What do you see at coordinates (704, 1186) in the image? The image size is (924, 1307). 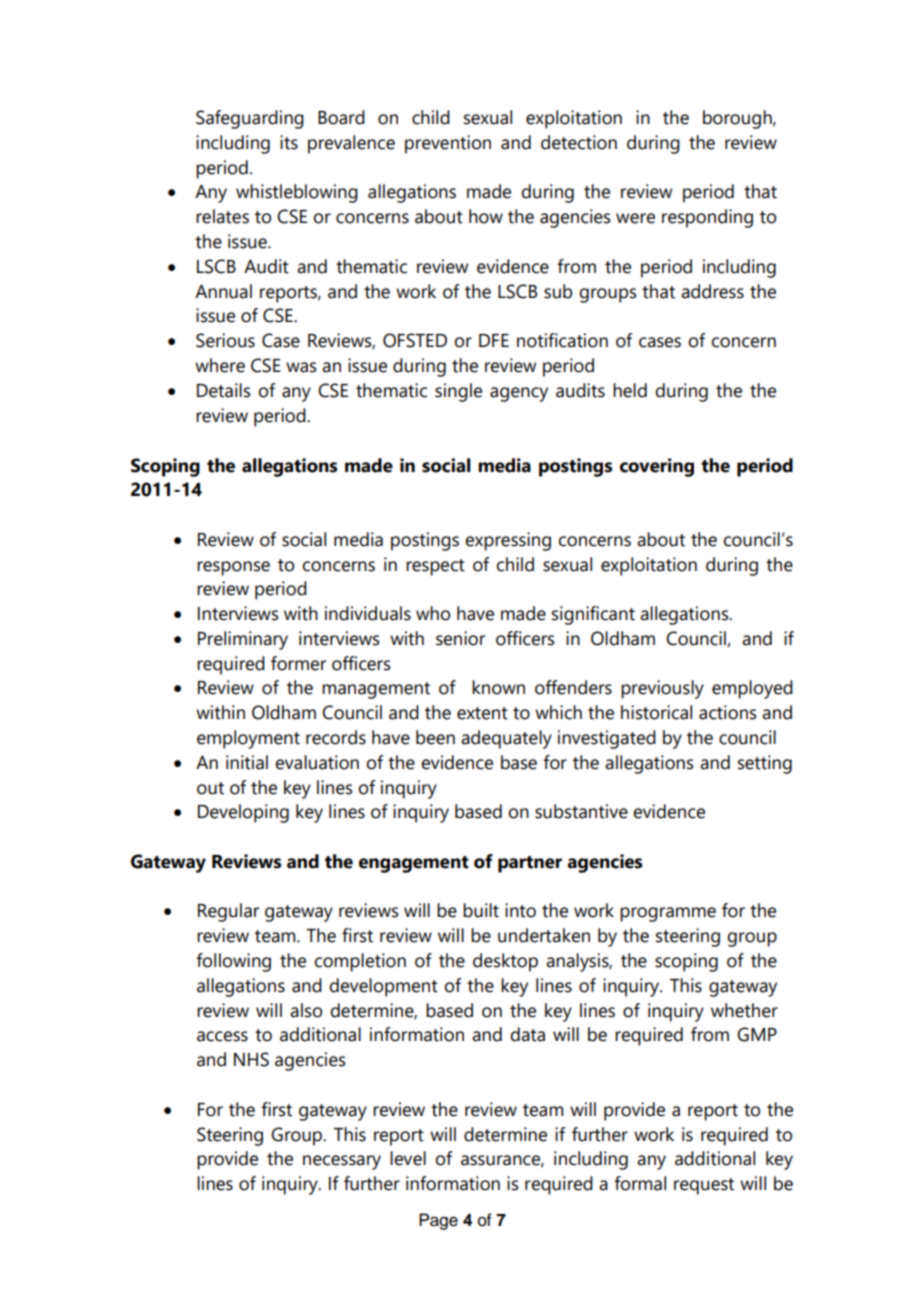 I see `request` at bounding box center [704, 1186].
